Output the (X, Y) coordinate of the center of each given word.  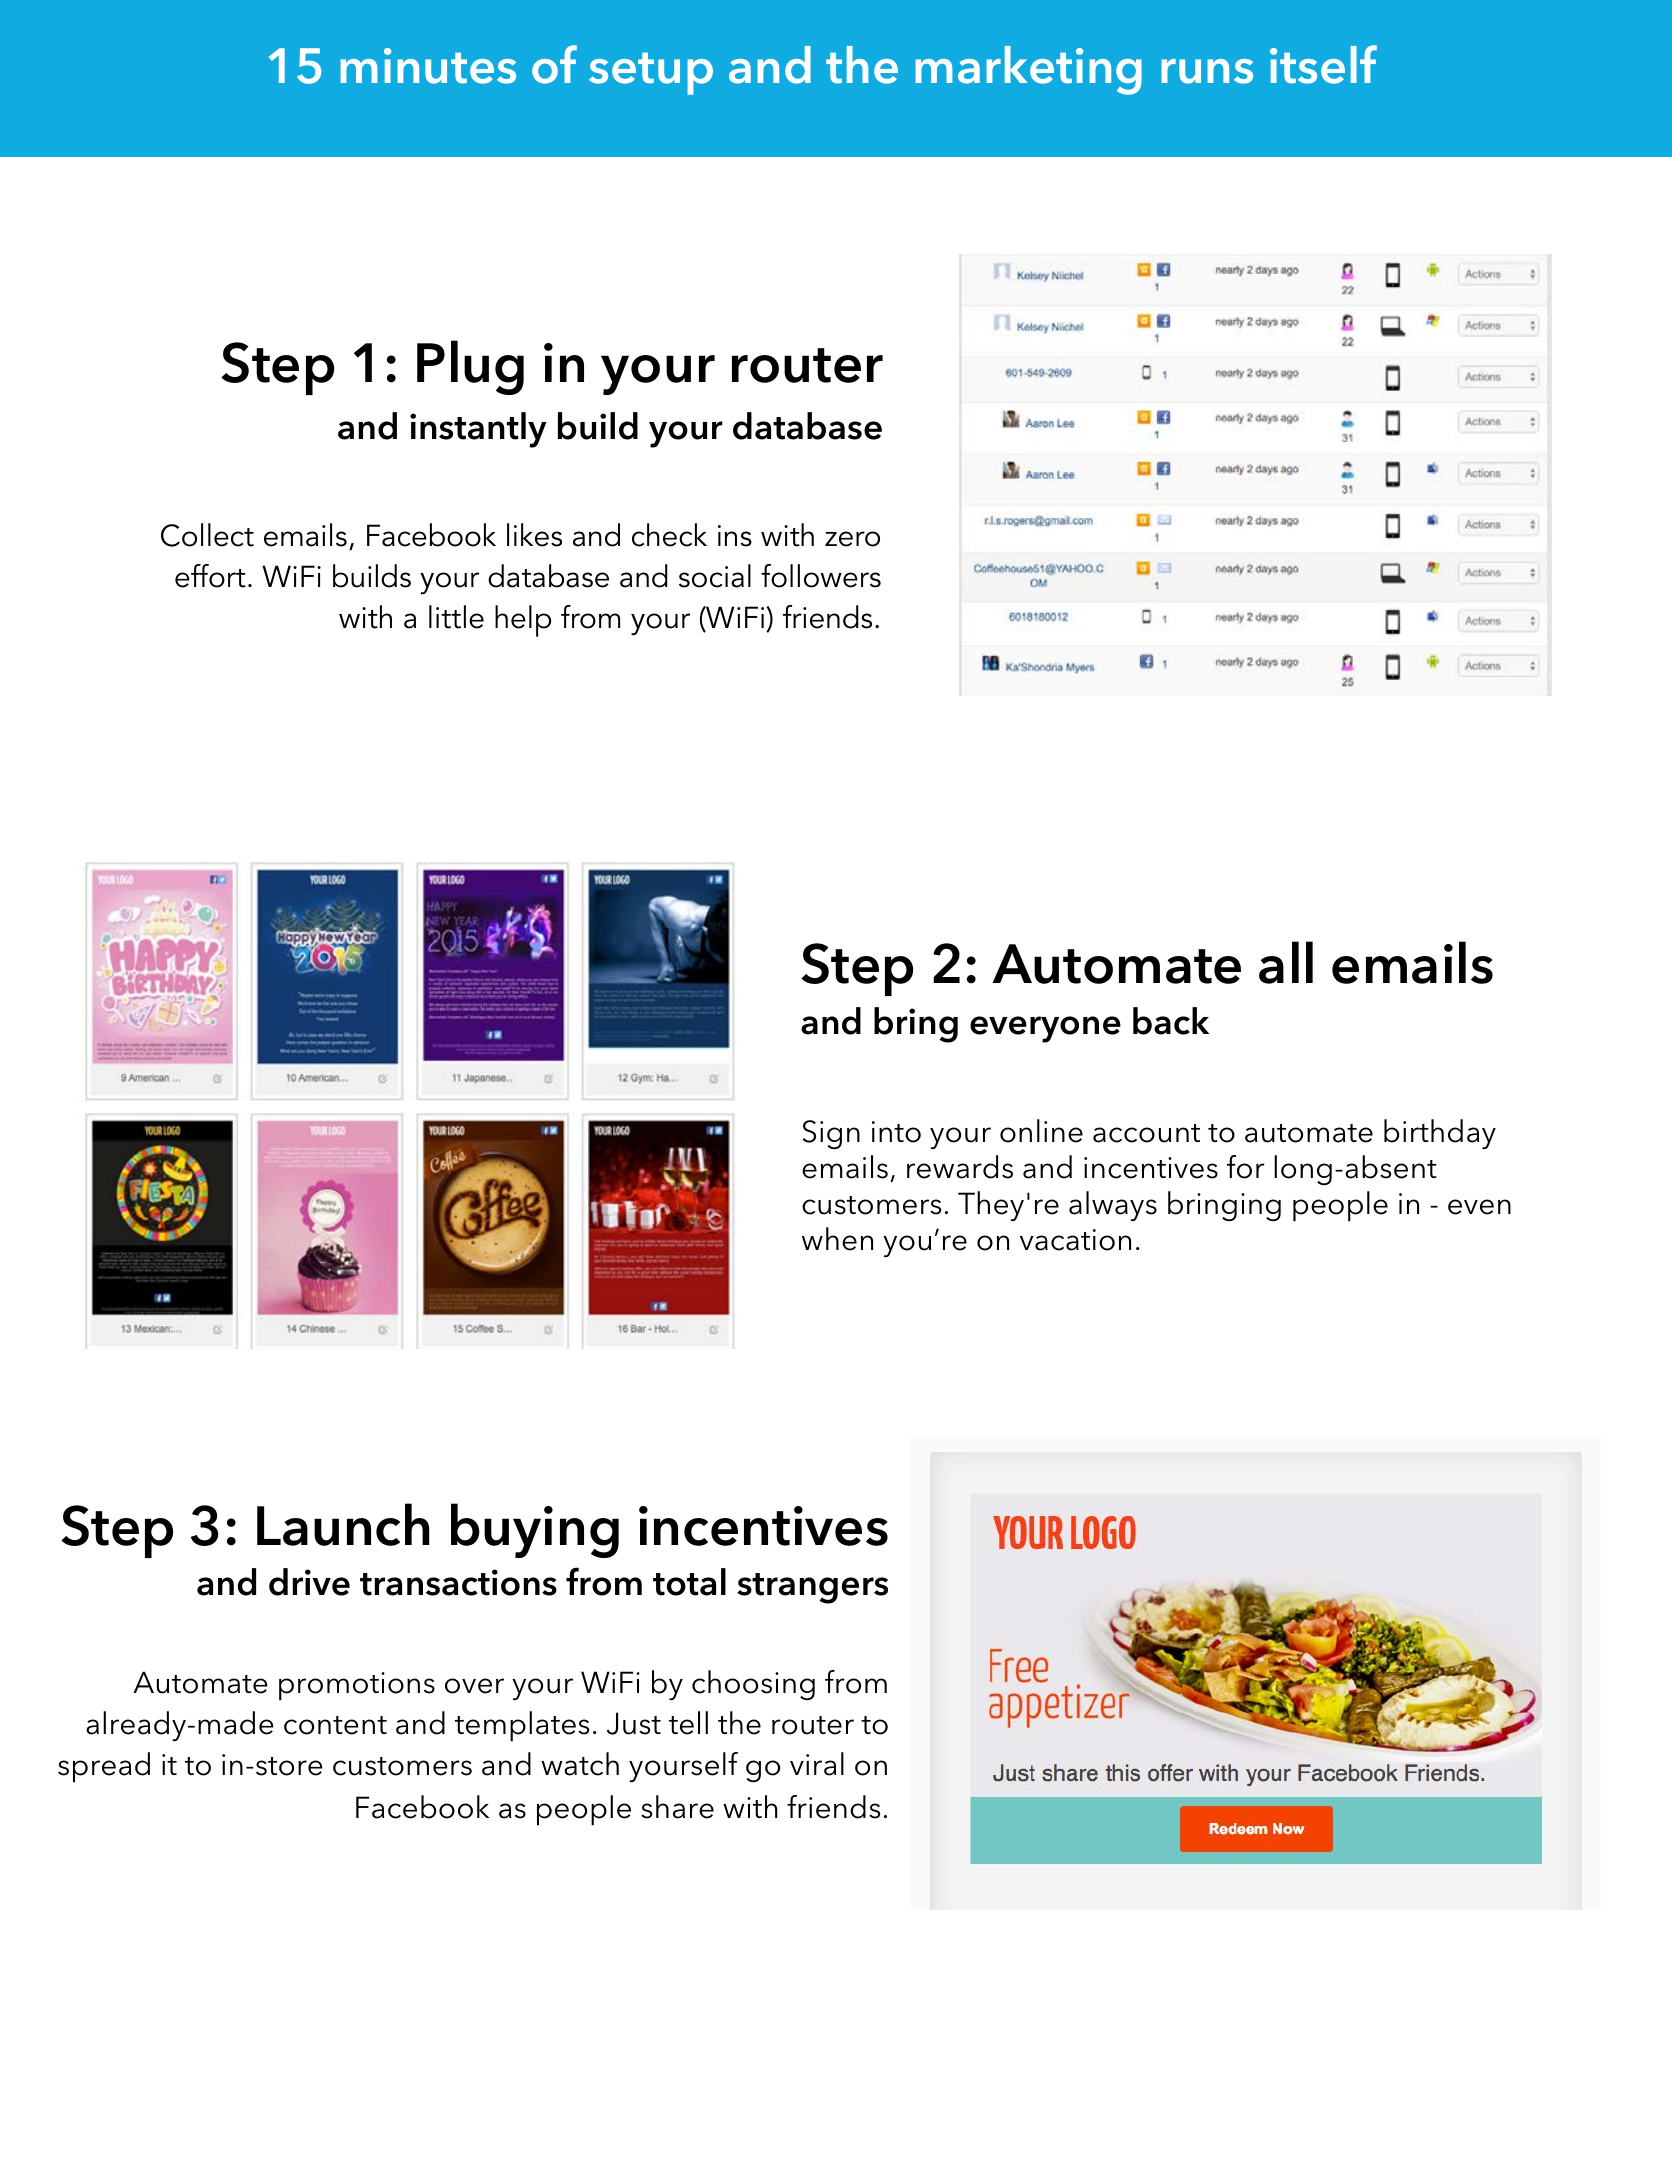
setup (651, 73)
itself (1323, 64)
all (1286, 962)
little (456, 617)
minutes (428, 66)
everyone (1045, 1029)
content (335, 1725)
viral (817, 1764)
